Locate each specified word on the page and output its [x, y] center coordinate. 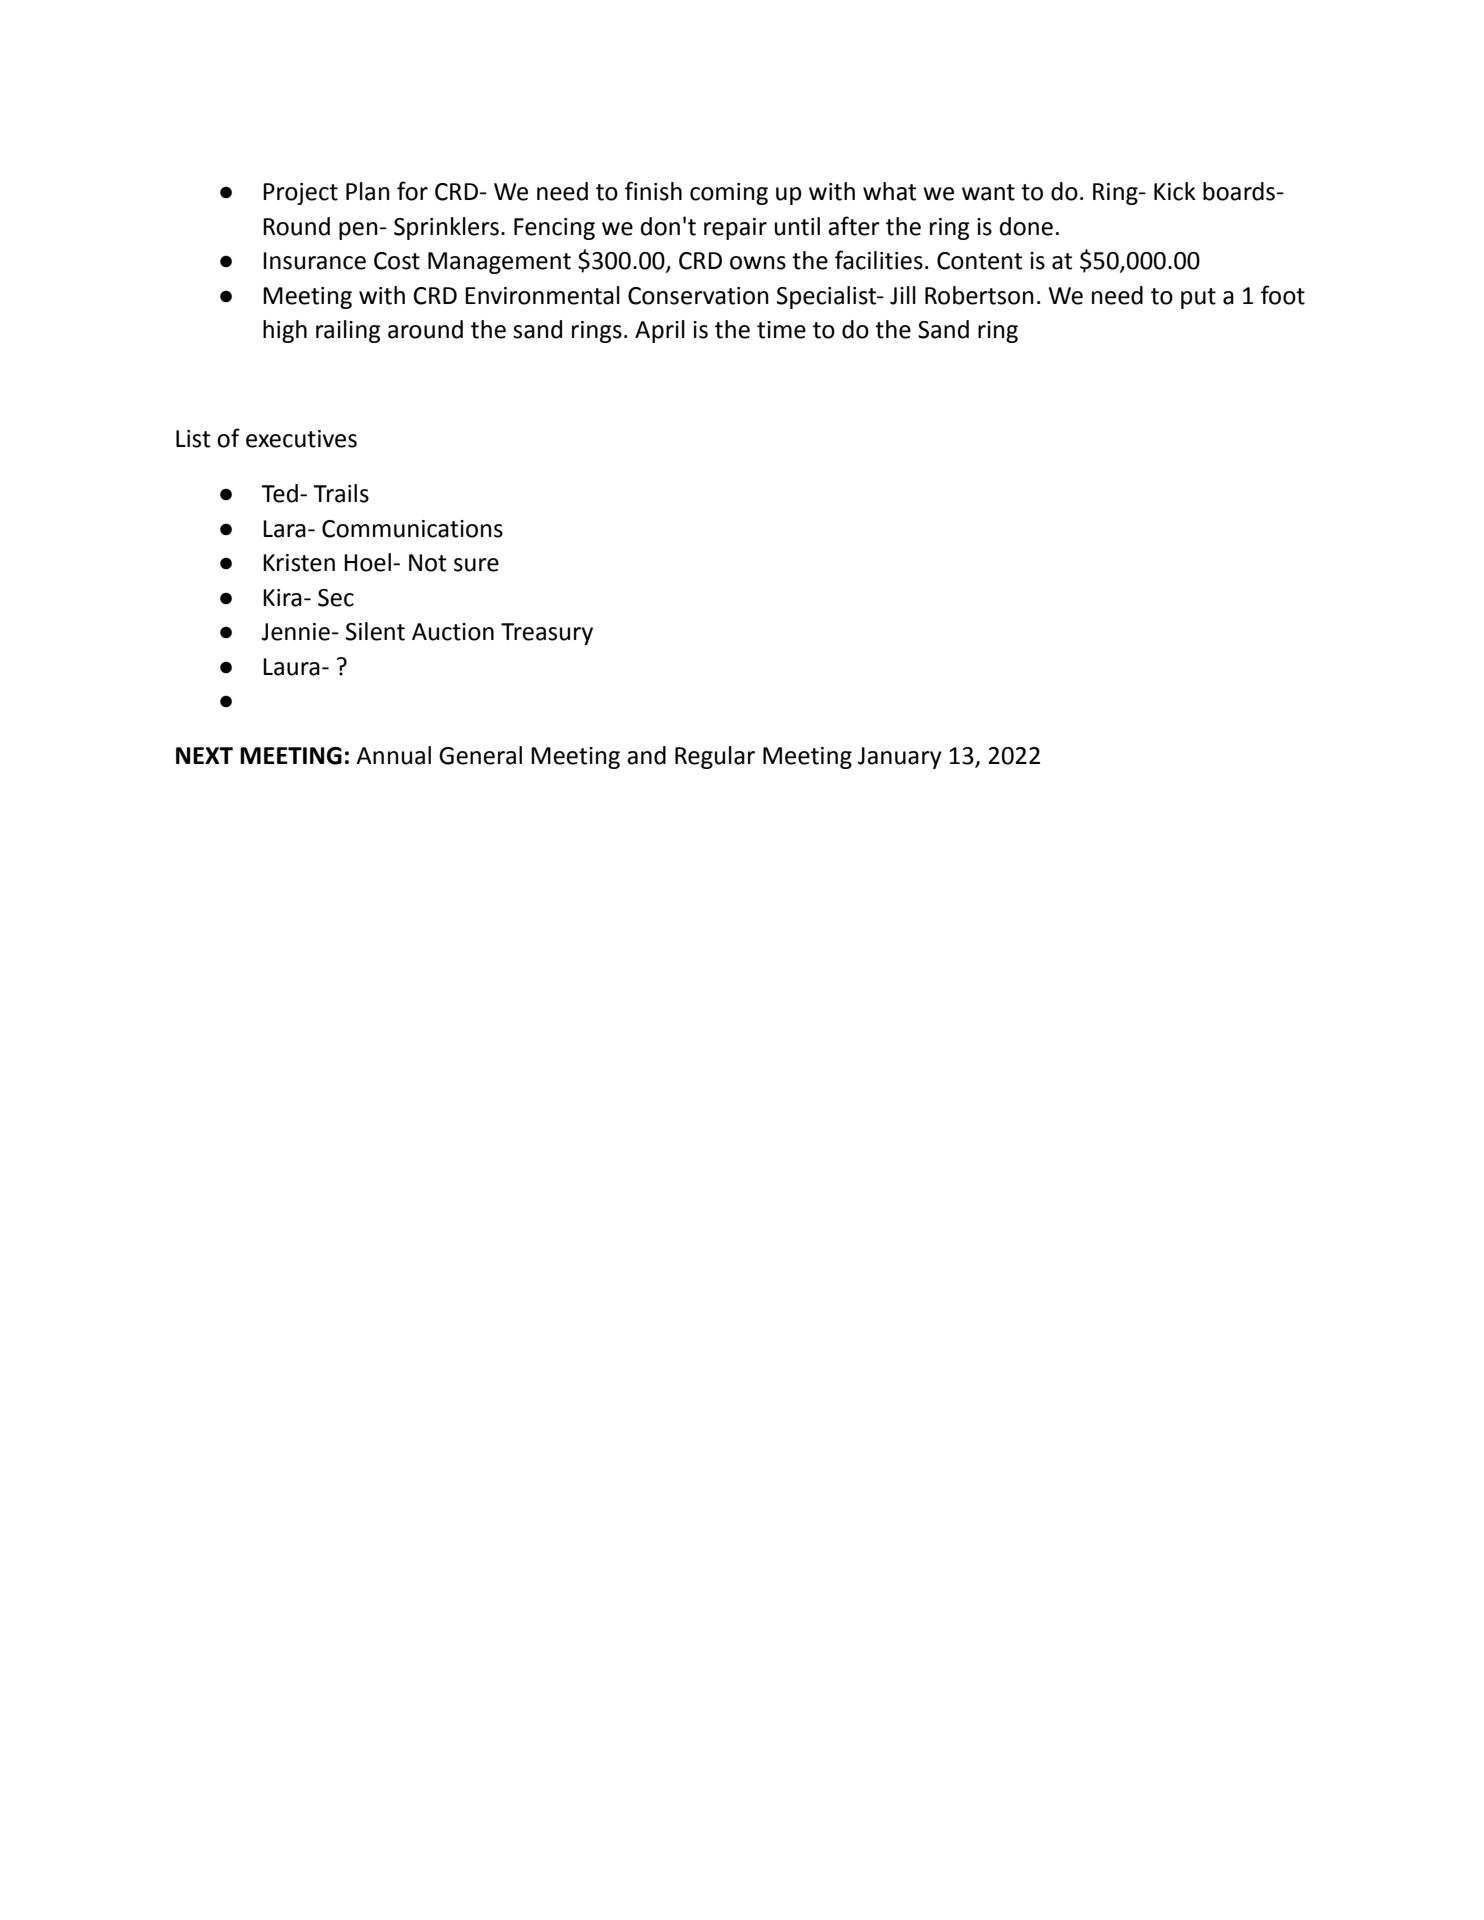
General [480, 755]
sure [476, 565]
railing [348, 331]
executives [301, 439]
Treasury [547, 634]
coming [729, 194]
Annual [393, 755]
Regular [715, 757]
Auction [453, 632]
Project [300, 194]
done [1026, 226]
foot [1283, 295]
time [781, 330]
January [900, 758]
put [1198, 298]
